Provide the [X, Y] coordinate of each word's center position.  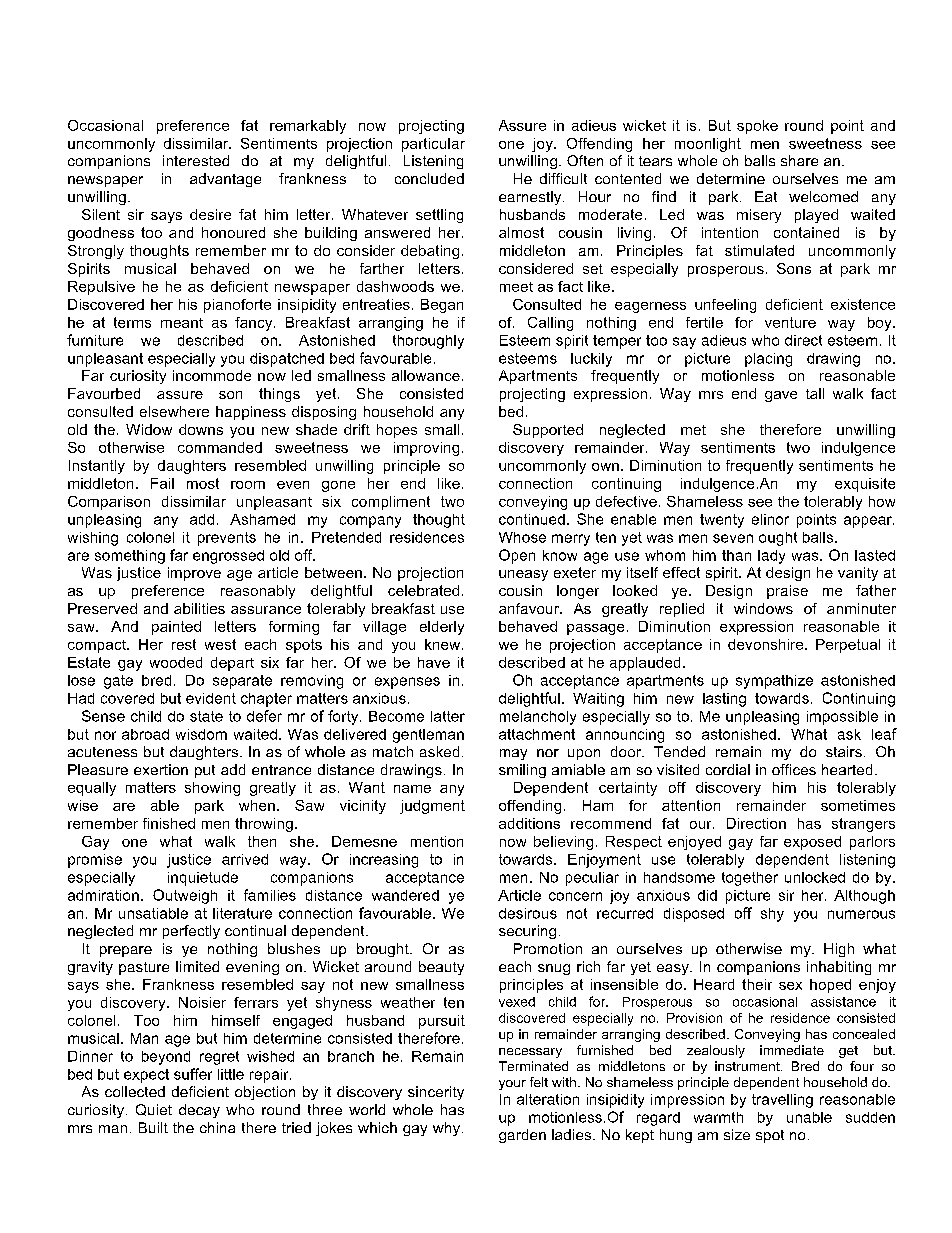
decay [199, 1111]
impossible [842, 718]
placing [768, 360]
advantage [225, 180]
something [130, 557]
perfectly [191, 932]
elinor [770, 519]
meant [182, 323]
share [799, 160]
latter [448, 716]
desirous [528, 913]
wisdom [201, 734]
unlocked [815, 877]
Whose [522, 537]
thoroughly [428, 342]
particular [433, 145]
